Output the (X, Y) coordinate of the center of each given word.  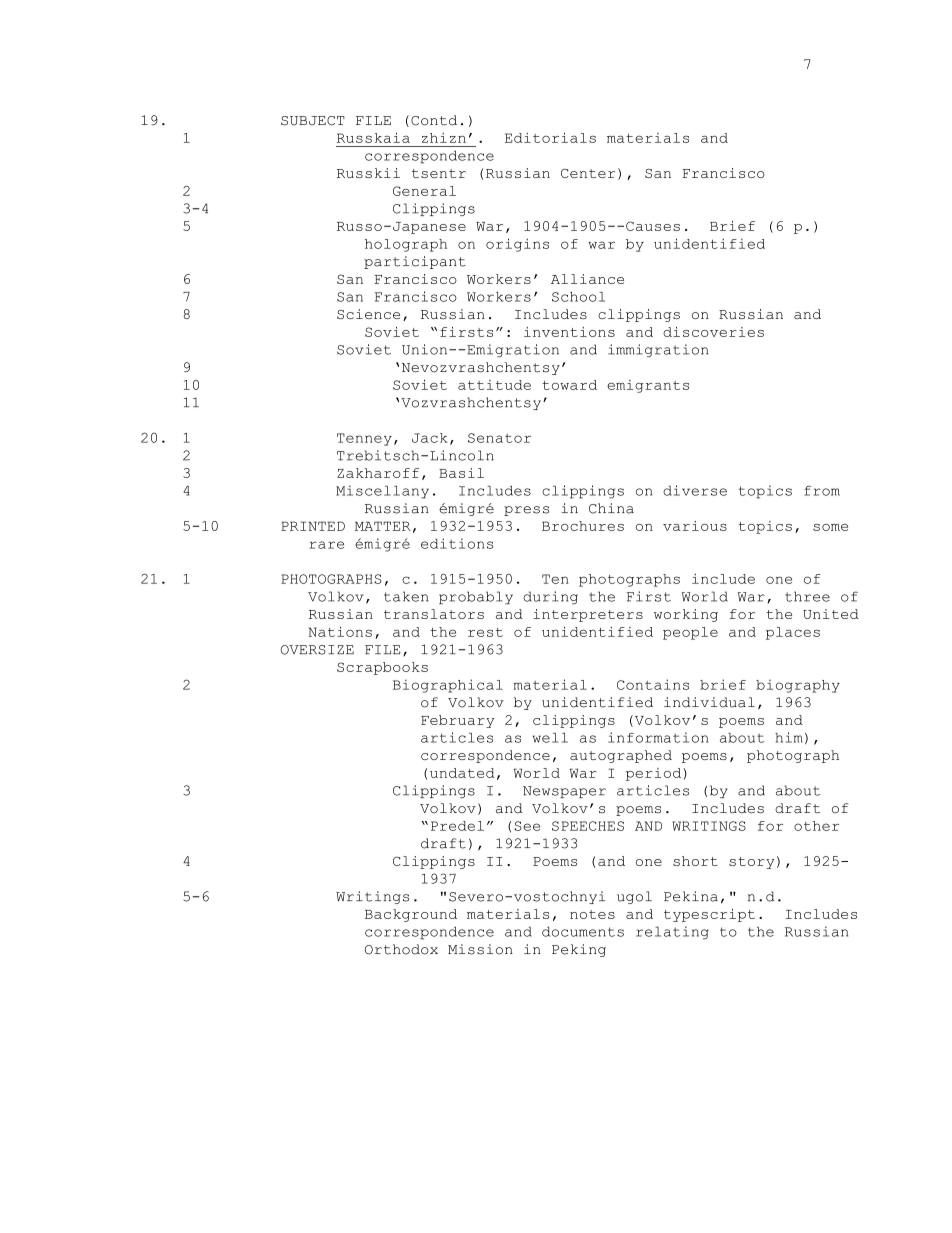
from (822, 491)
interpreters (588, 615)
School (578, 297)
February (457, 721)
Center (588, 173)
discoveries (713, 332)
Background (411, 915)
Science (368, 314)
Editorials (550, 137)
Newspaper (564, 792)
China (611, 508)
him (788, 737)
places (793, 633)
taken (406, 596)
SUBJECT (313, 121)
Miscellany (382, 492)
